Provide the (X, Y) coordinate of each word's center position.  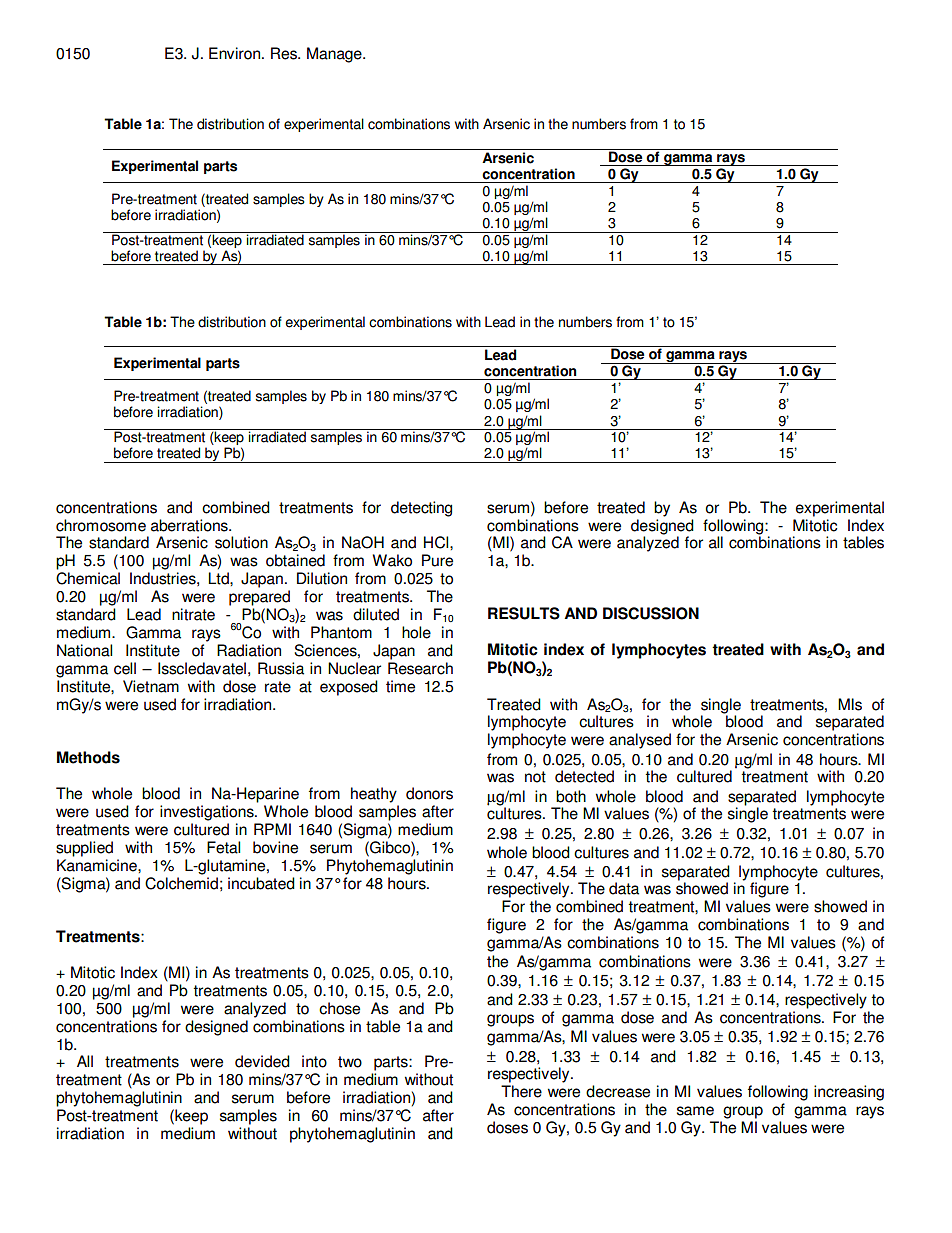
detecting (421, 509)
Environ (234, 53)
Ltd (219, 578)
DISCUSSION (651, 613)
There (521, 1091)
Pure (437, 560)
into (314, 1061)
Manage (335, 55)
